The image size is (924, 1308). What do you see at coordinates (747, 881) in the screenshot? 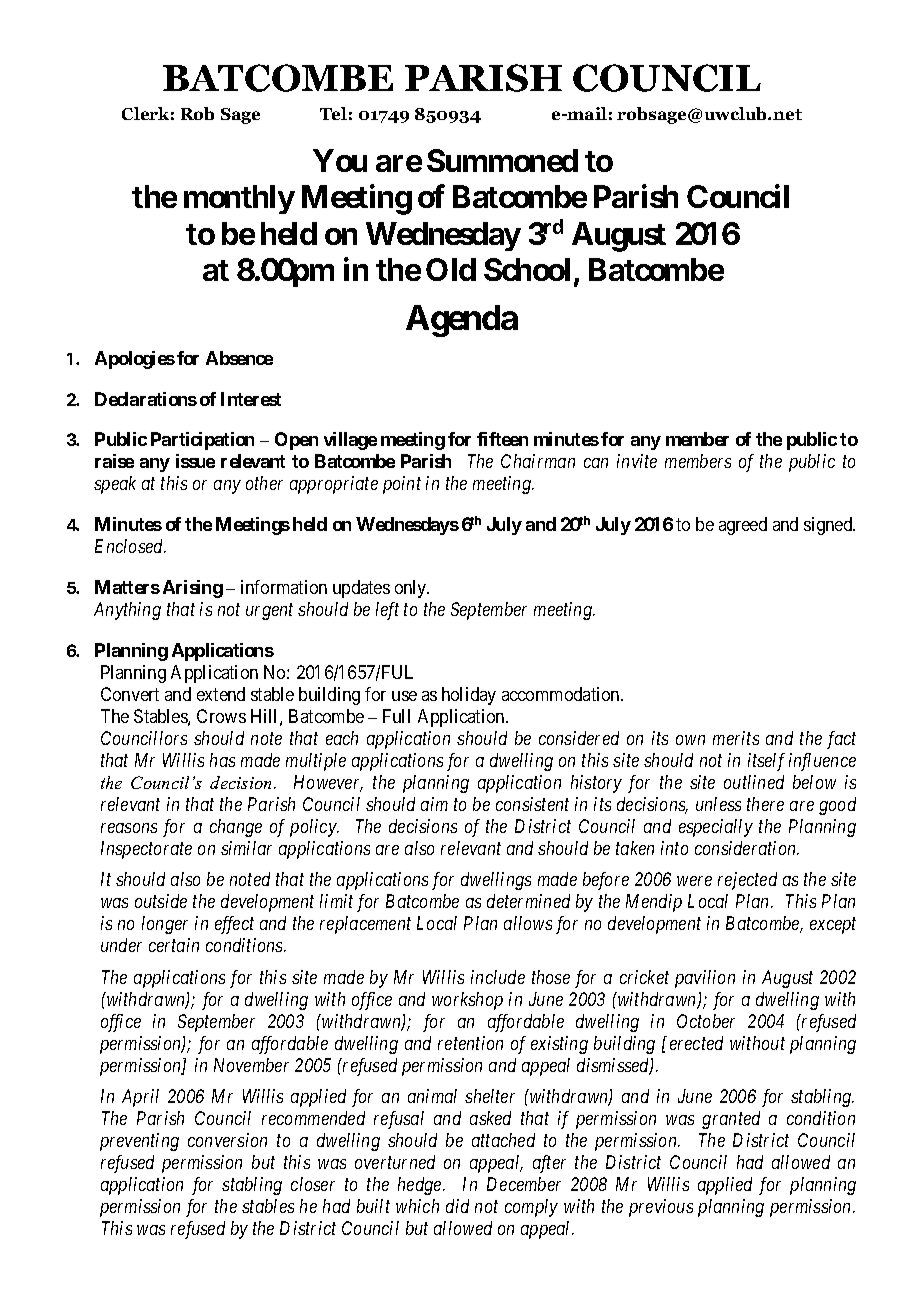
I see `rejected` at bounding box center [747, 881].
